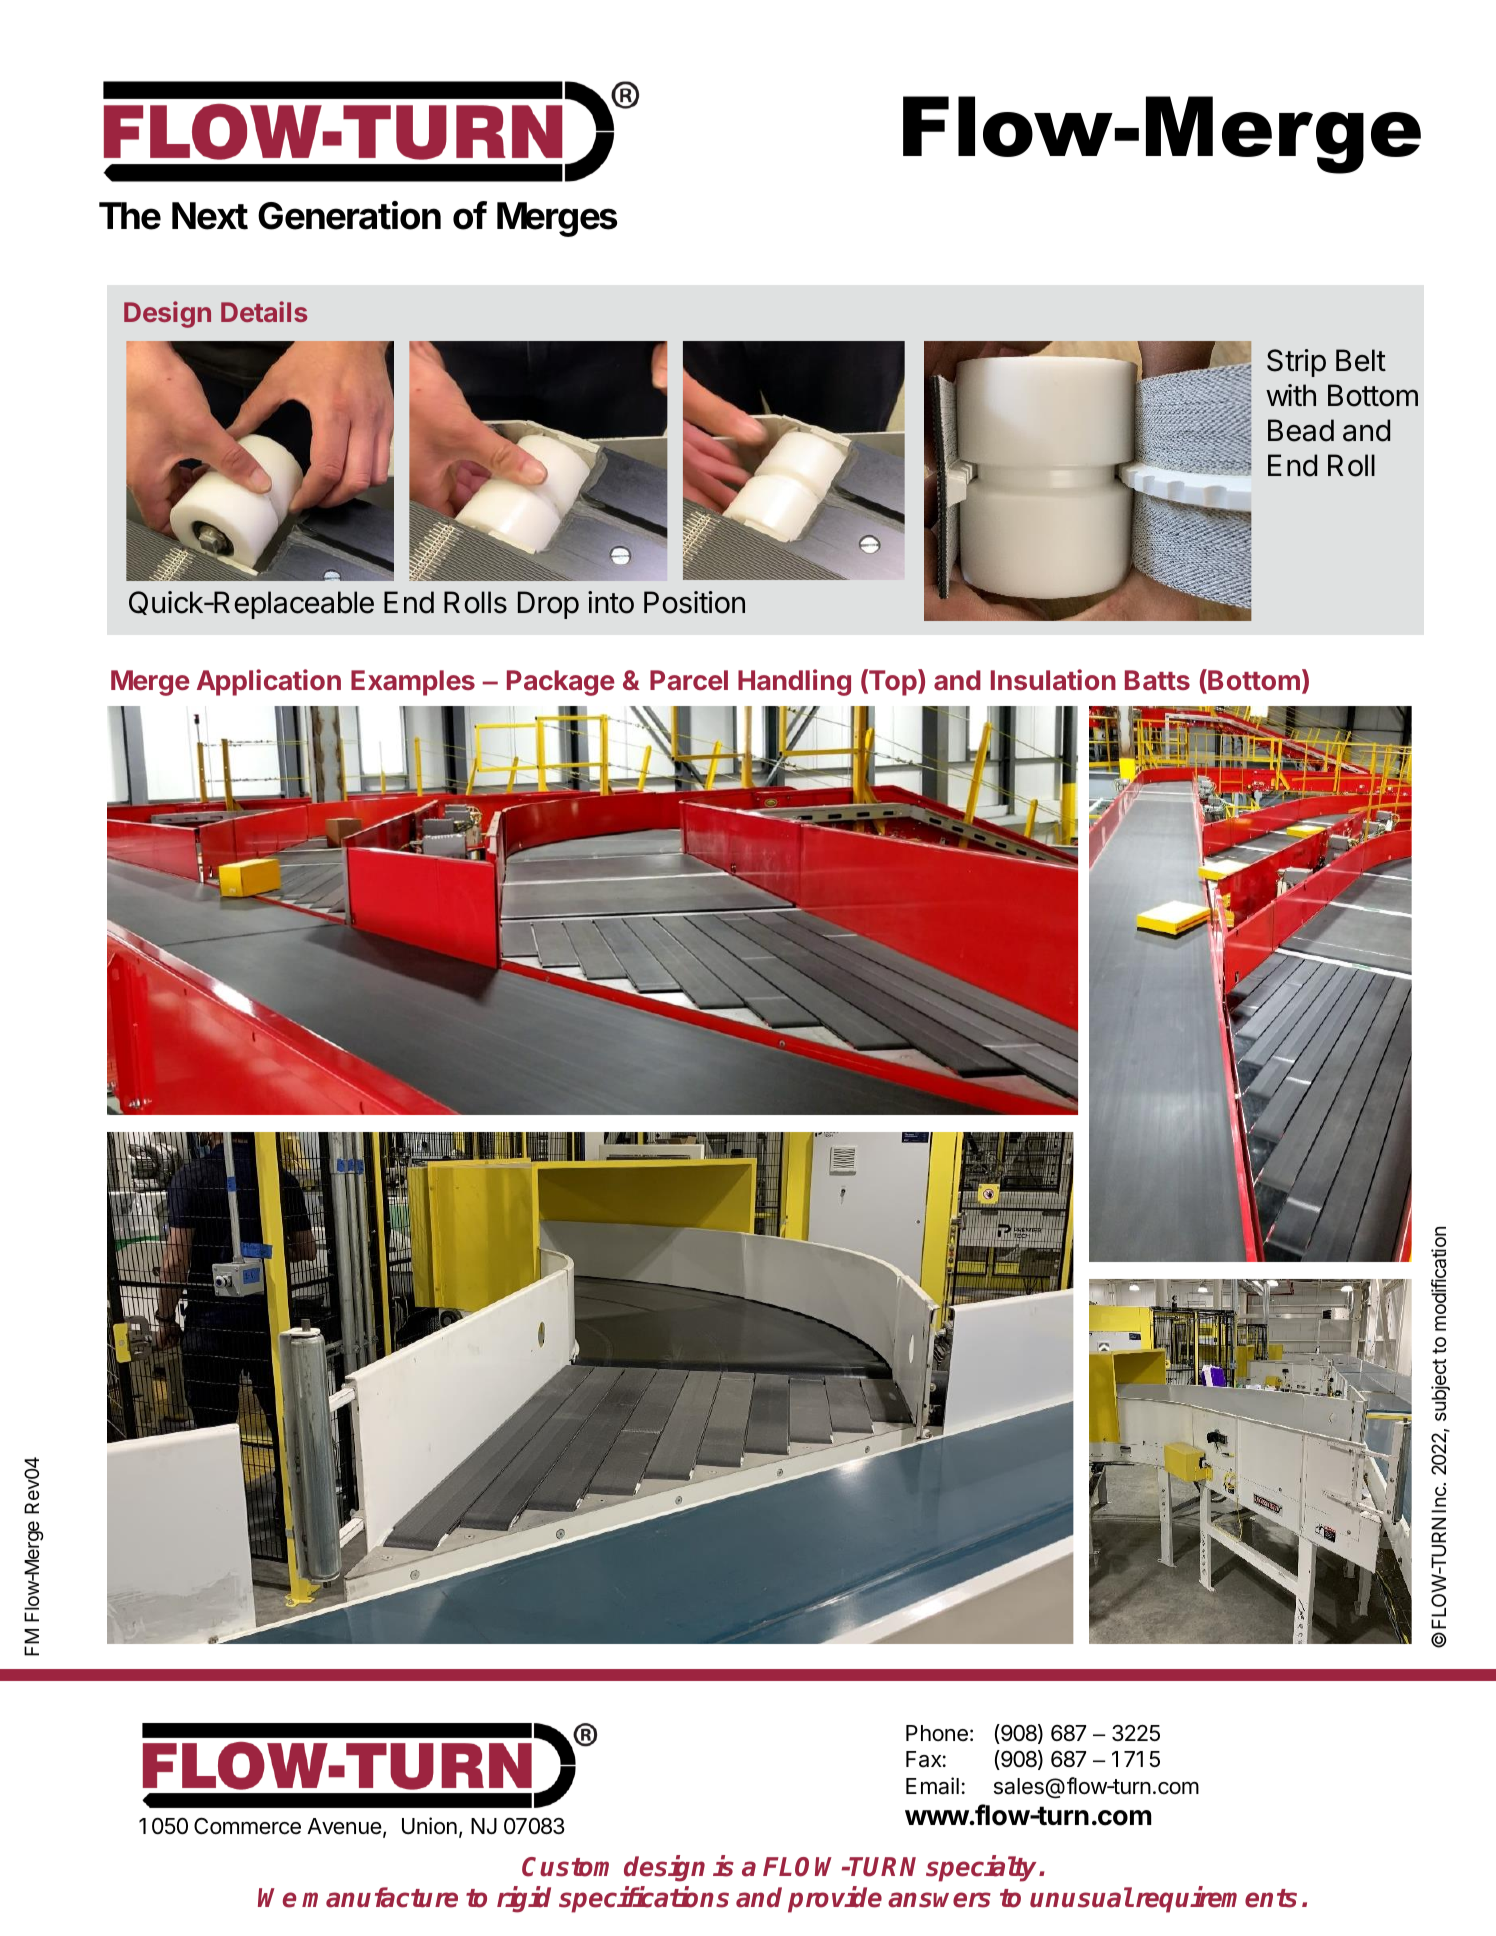 The image size is (1496, 1936). I want to click on Details, so click(264, 311).
